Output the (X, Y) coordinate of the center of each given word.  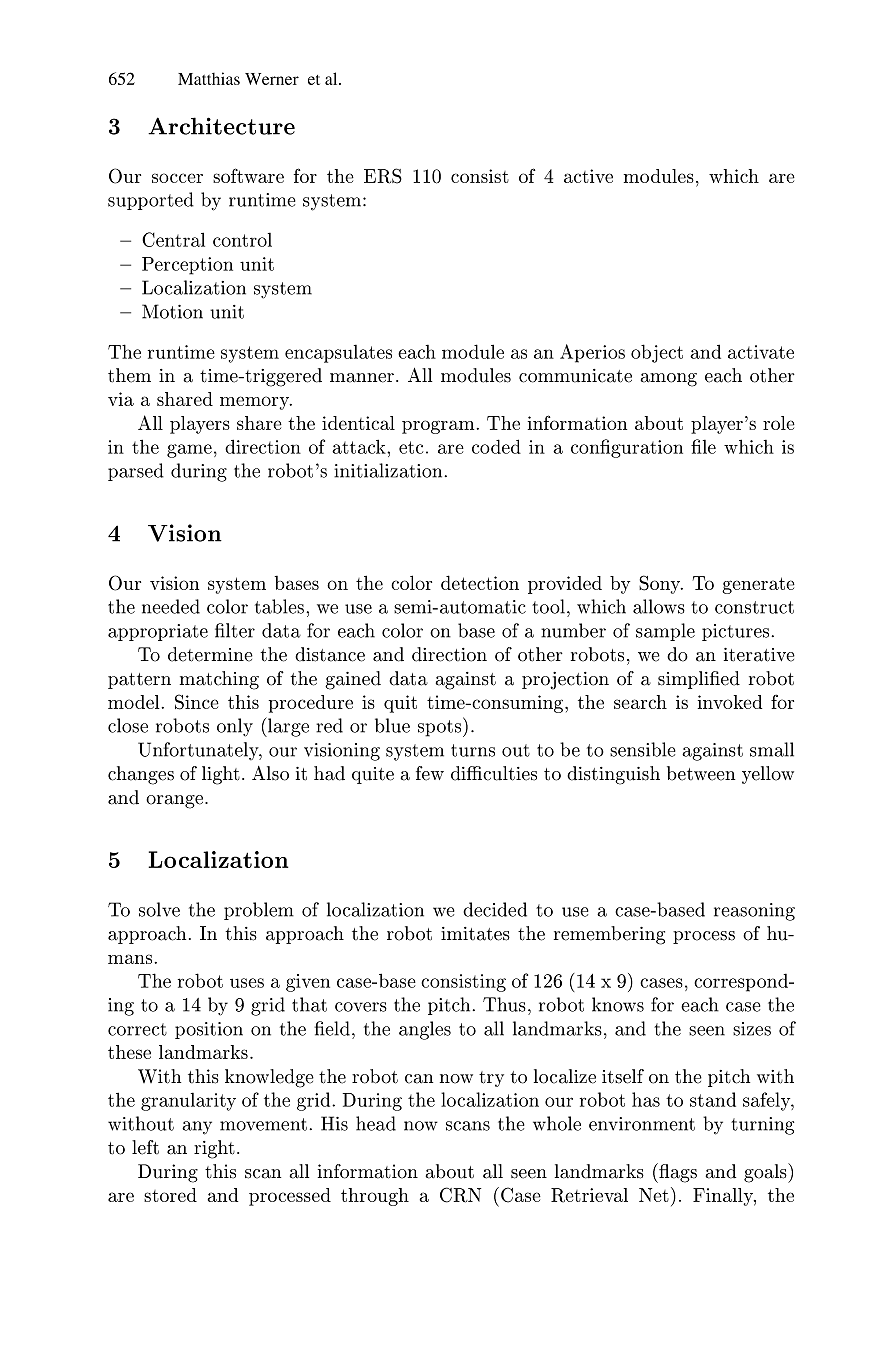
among (668, 380)
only (235, 727)
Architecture (221, 126)
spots (441, 727)
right (214, 1149)
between (701, 773)
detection (480, 582)
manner (362, 378)
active (588, 176)
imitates (475, 934)
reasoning (754, 912)
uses (247, 983)
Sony (660, 584)
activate (761, 352)
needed (171, 606)
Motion (172, 311)
